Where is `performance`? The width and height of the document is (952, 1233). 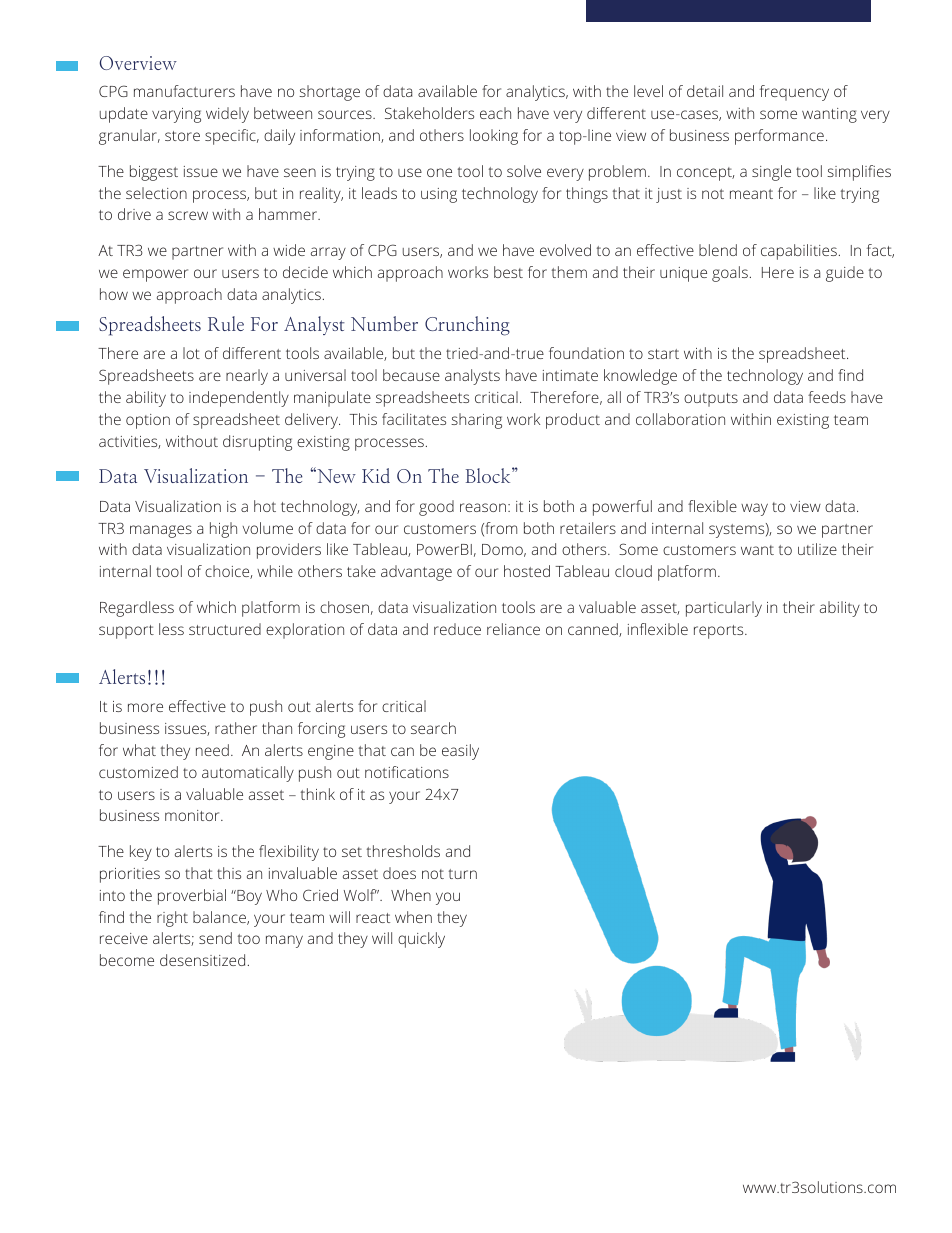
performance is located at coordinates (779, 137).
